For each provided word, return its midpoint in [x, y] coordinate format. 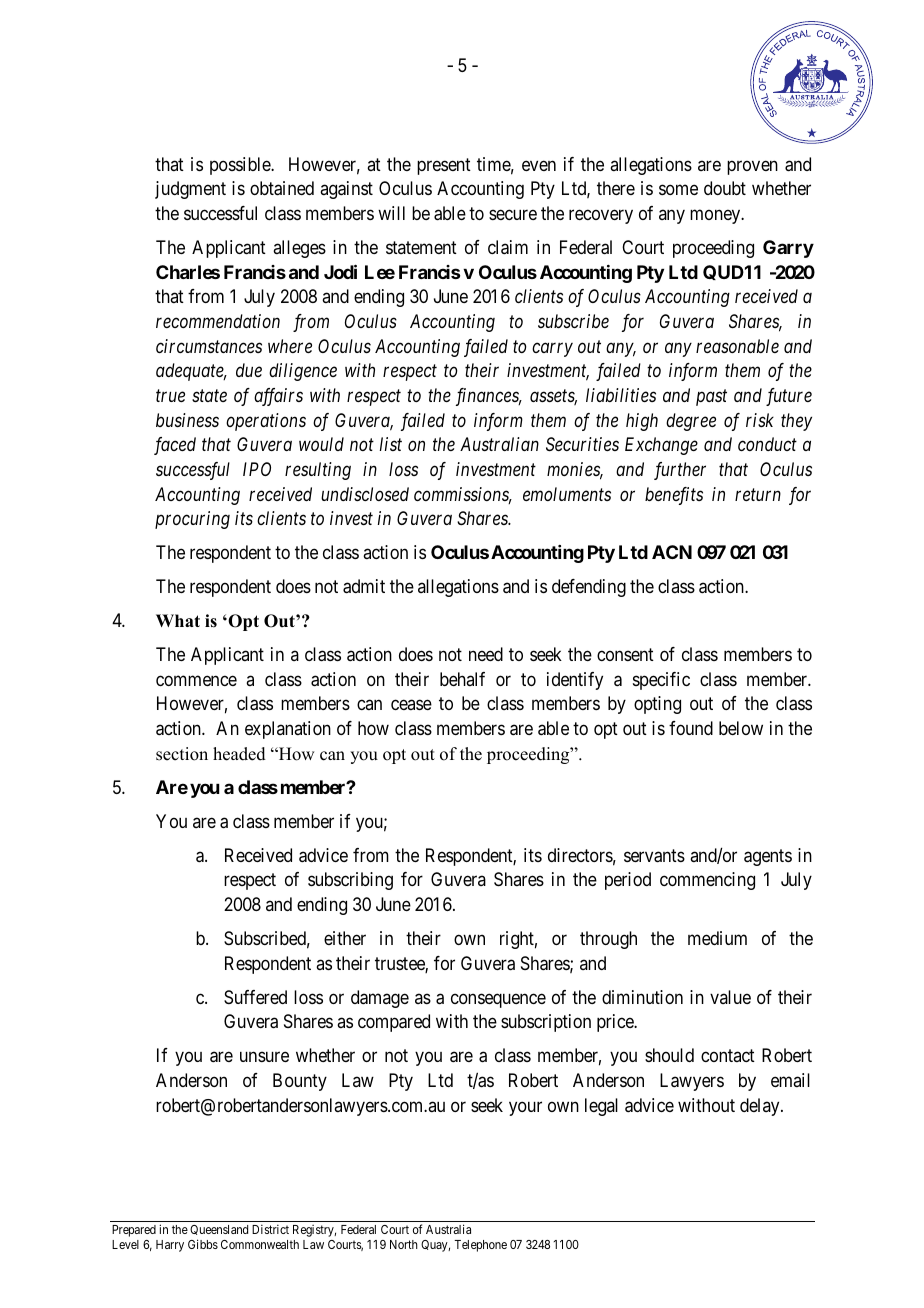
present [444, 166]
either [345, 938]
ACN [672, 552]
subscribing [350, 881]
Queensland [219, 1232]
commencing [707, 881]
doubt [725, 188]
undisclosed [365, 494]
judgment [190, 190]
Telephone [480, 1246]
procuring [192, 520]
